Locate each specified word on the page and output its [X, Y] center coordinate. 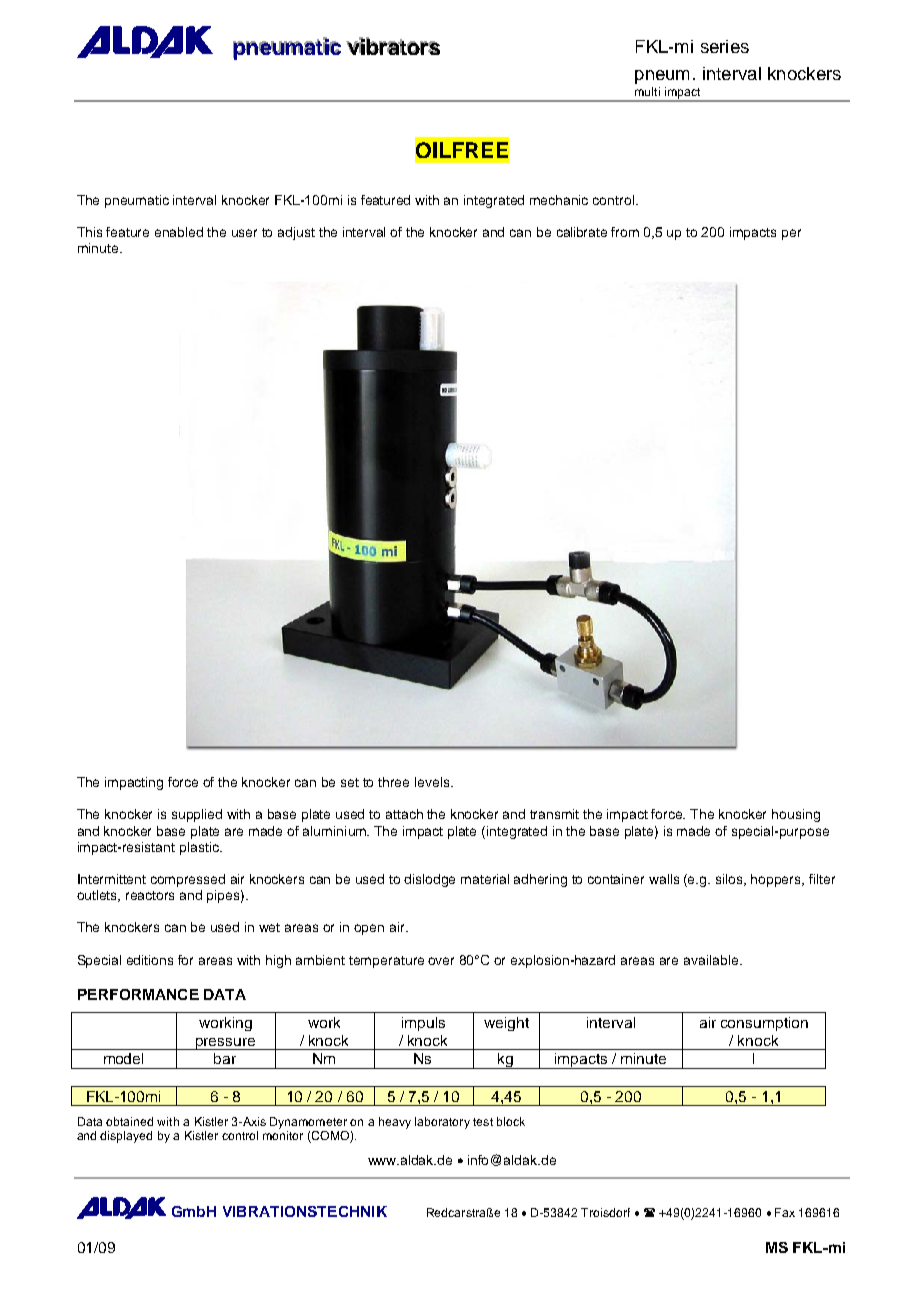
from [625, 232]
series [725, 46]
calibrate [582, 232]
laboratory [442, 1123]
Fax [785, 1212]
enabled [179, 232]
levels [433, 782]
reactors [150, 895]
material [485, 879]
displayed [126, 1137]
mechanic [559, 200]
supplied [197, 815]
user [244, 233]
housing [796, 815]
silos [731, 880]
